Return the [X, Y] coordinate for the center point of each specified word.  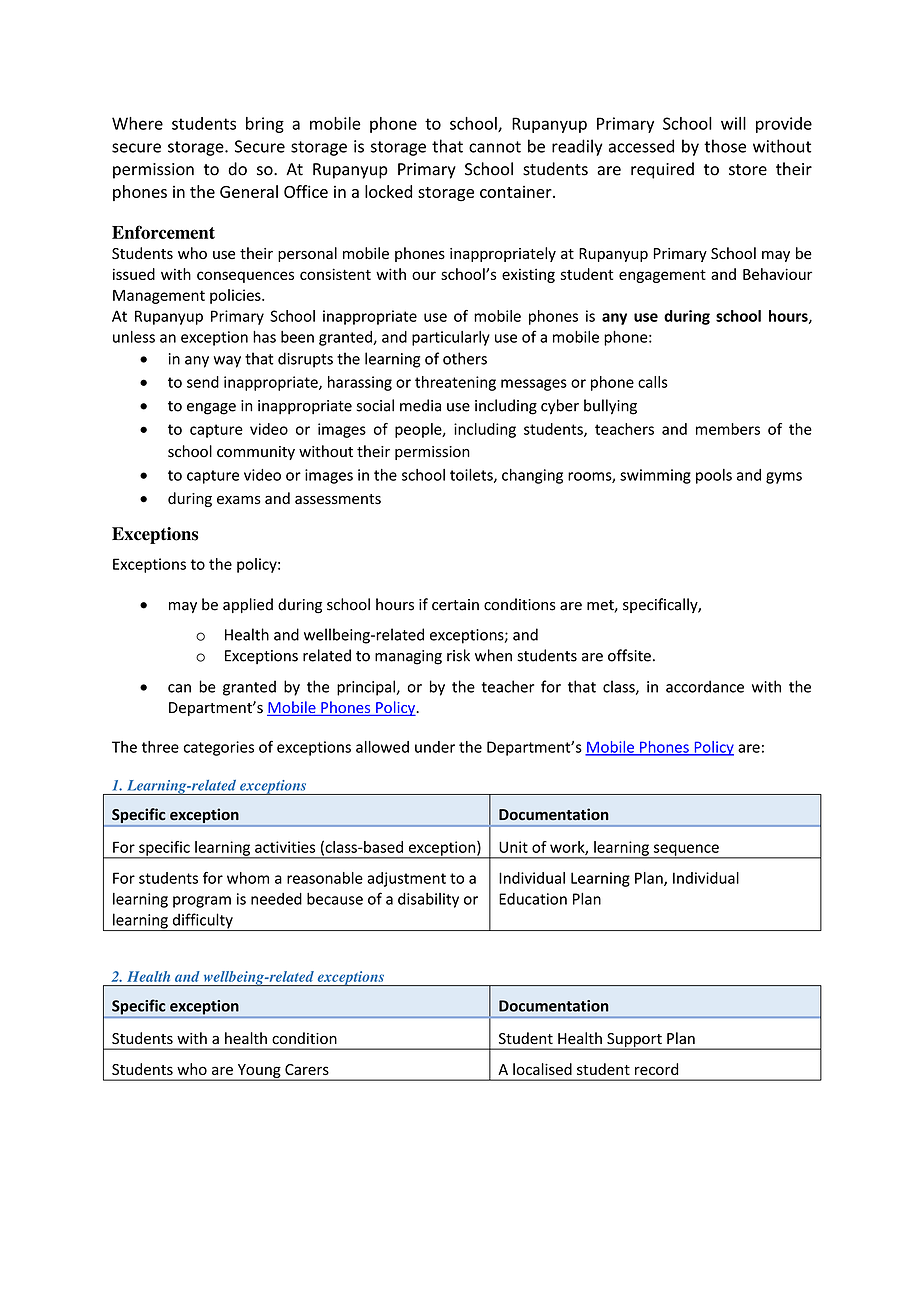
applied [248, 605]
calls [653, 382]
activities [285, 847]
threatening [455, 383]
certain [455, 605]
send [203, 382]
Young [259, 1072]
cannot [495, 147]
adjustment [406, 879]
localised [542, 1069]
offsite [629, 655]
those [725, 146]
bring [265, 125]
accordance [705, 686]
